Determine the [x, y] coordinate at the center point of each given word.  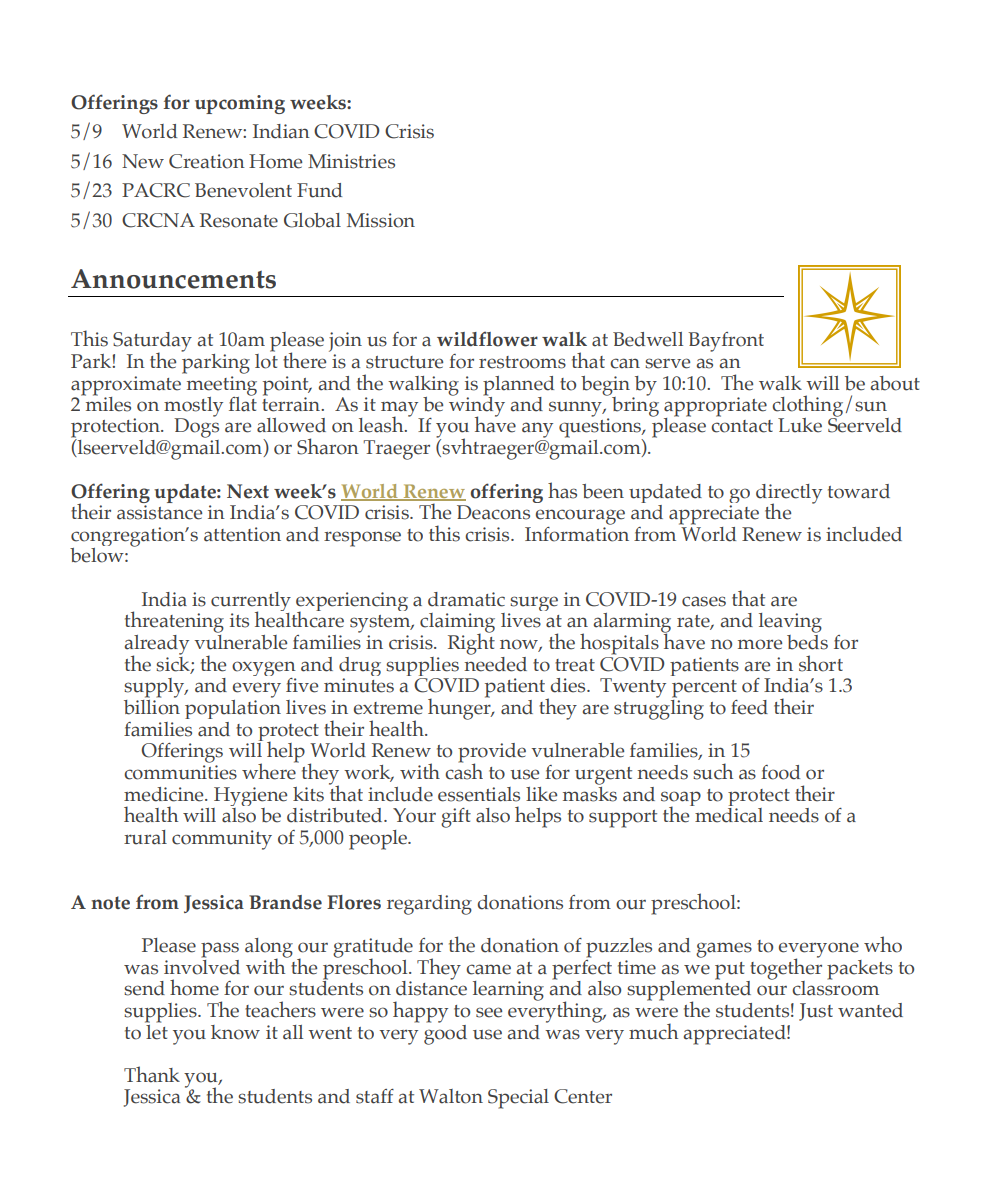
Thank [152, 1074]
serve [667, 363]
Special [518, 1099]
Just [816, 1012]
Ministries [351, 161]
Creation [207, 161]
